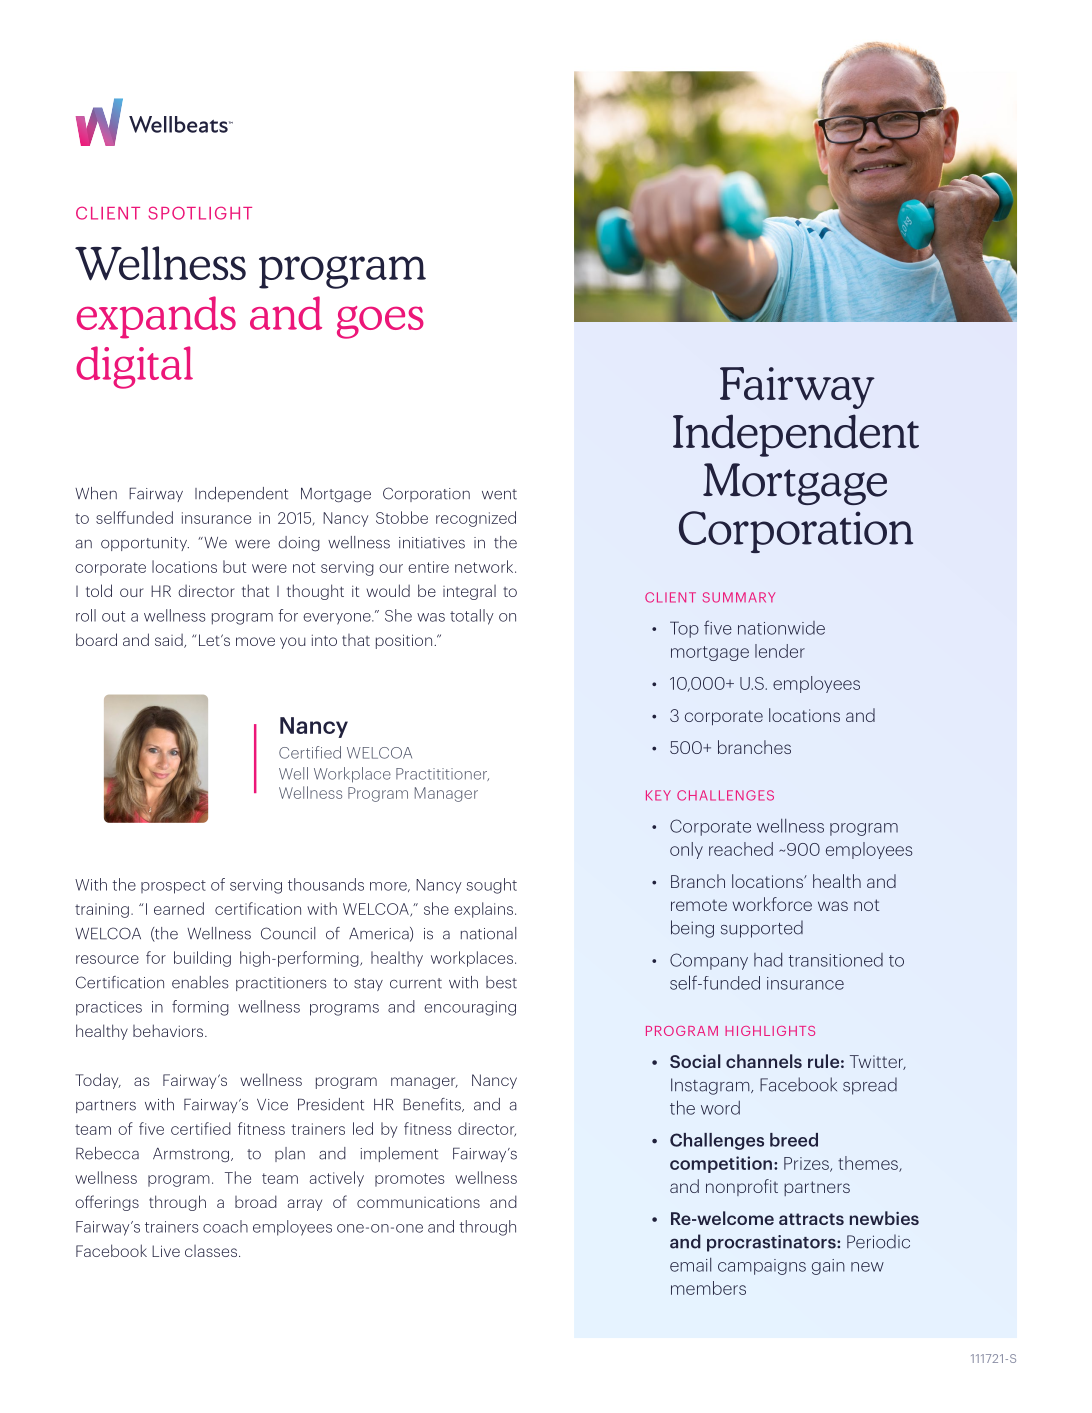 The width and height of the page is (1092, 1413). Describe the element at coordinates (166, 1251) in the page. I see `Live` at that location.
